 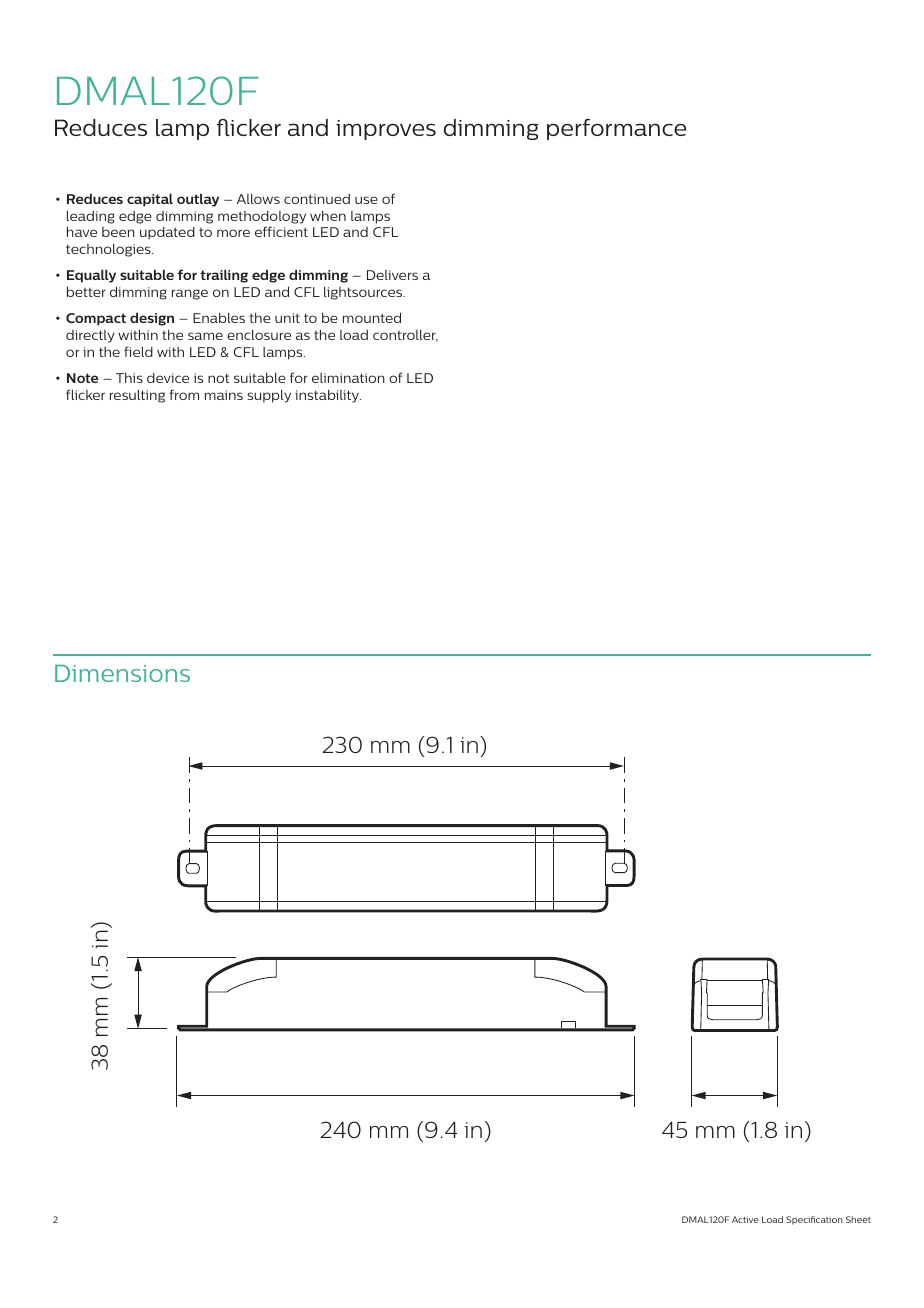 What do you see at coordinates (386, 130) in the screenshot?
I see `improves` at bounding box center [386, 130].
